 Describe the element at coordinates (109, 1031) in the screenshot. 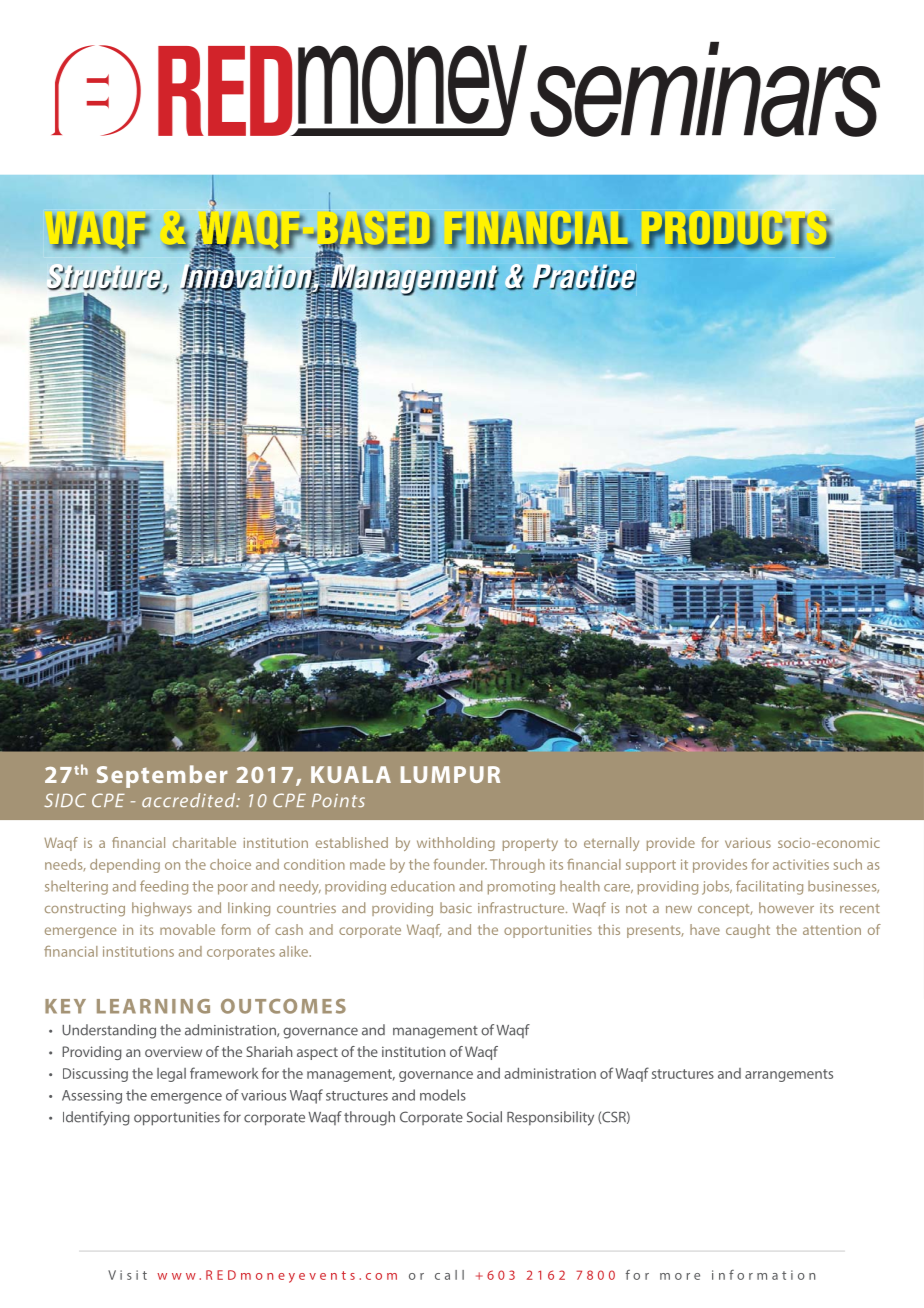

I see `Understanding` at that location.
